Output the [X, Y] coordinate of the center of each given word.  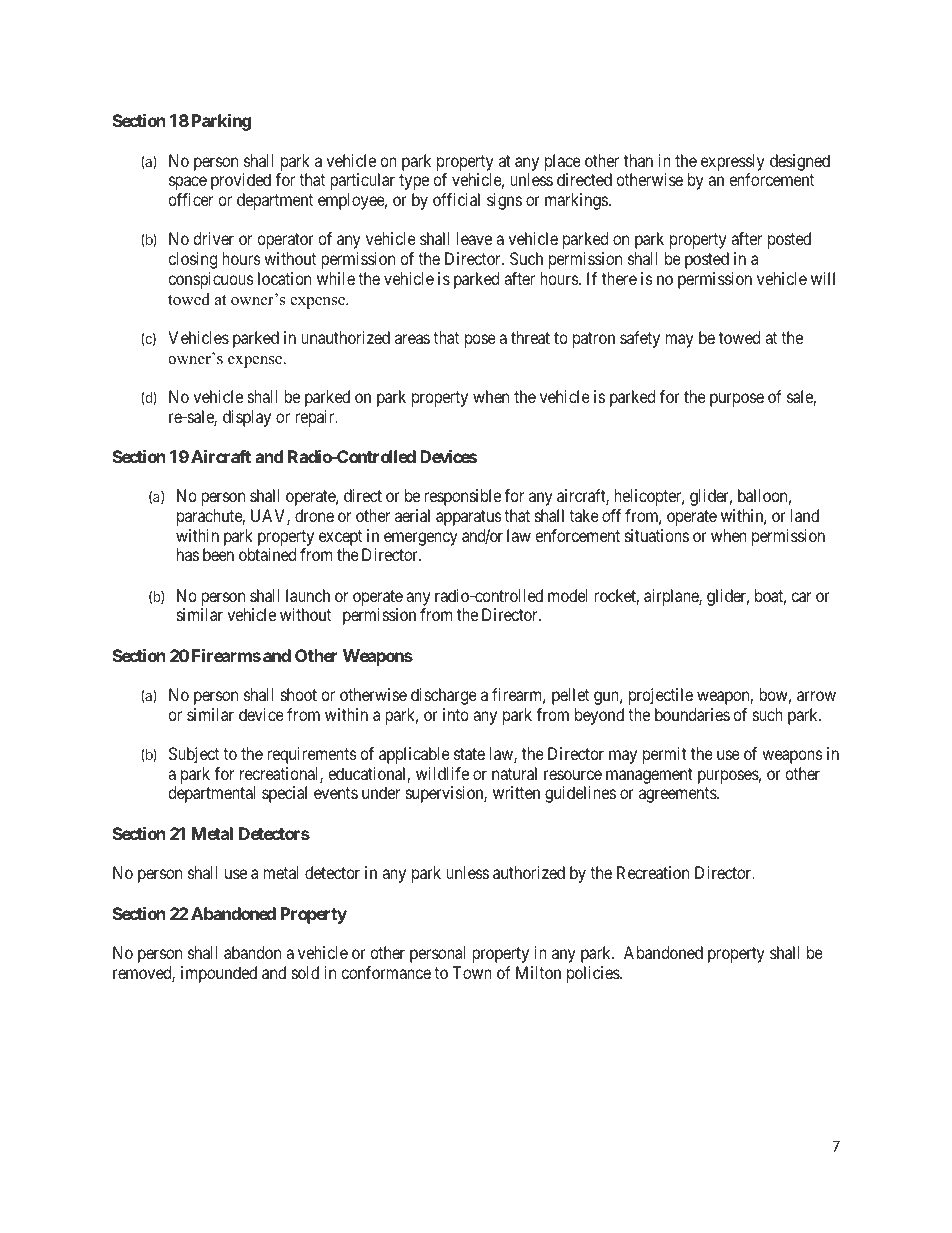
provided [241, 181]
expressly [733, 162]
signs [504, 201]
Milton [538, 972]
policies [594, 974]
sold [305, 972]
